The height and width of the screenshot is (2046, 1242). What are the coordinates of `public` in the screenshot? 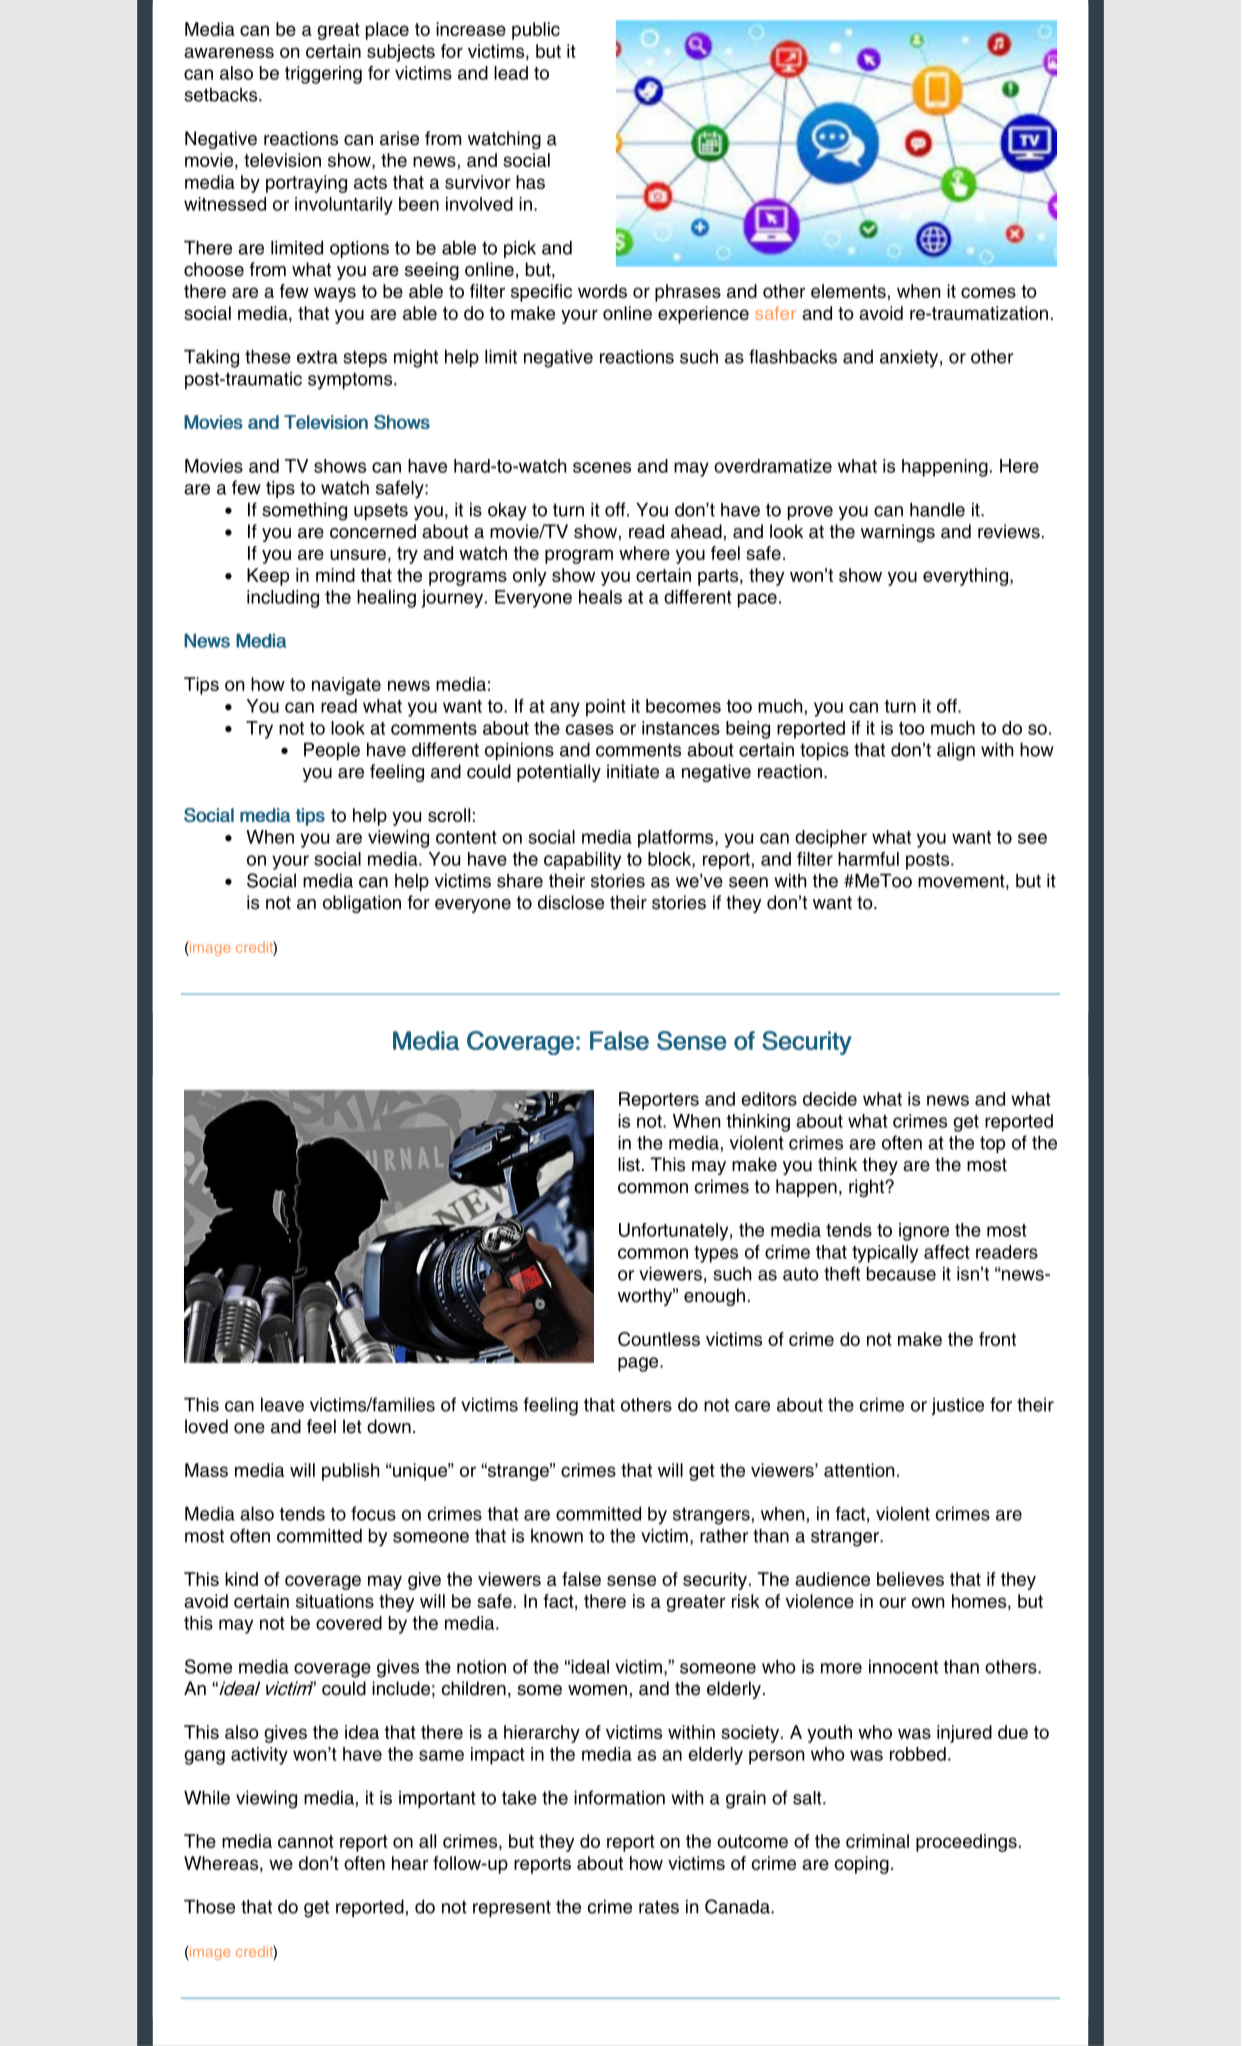 It's located at (536, 31).
